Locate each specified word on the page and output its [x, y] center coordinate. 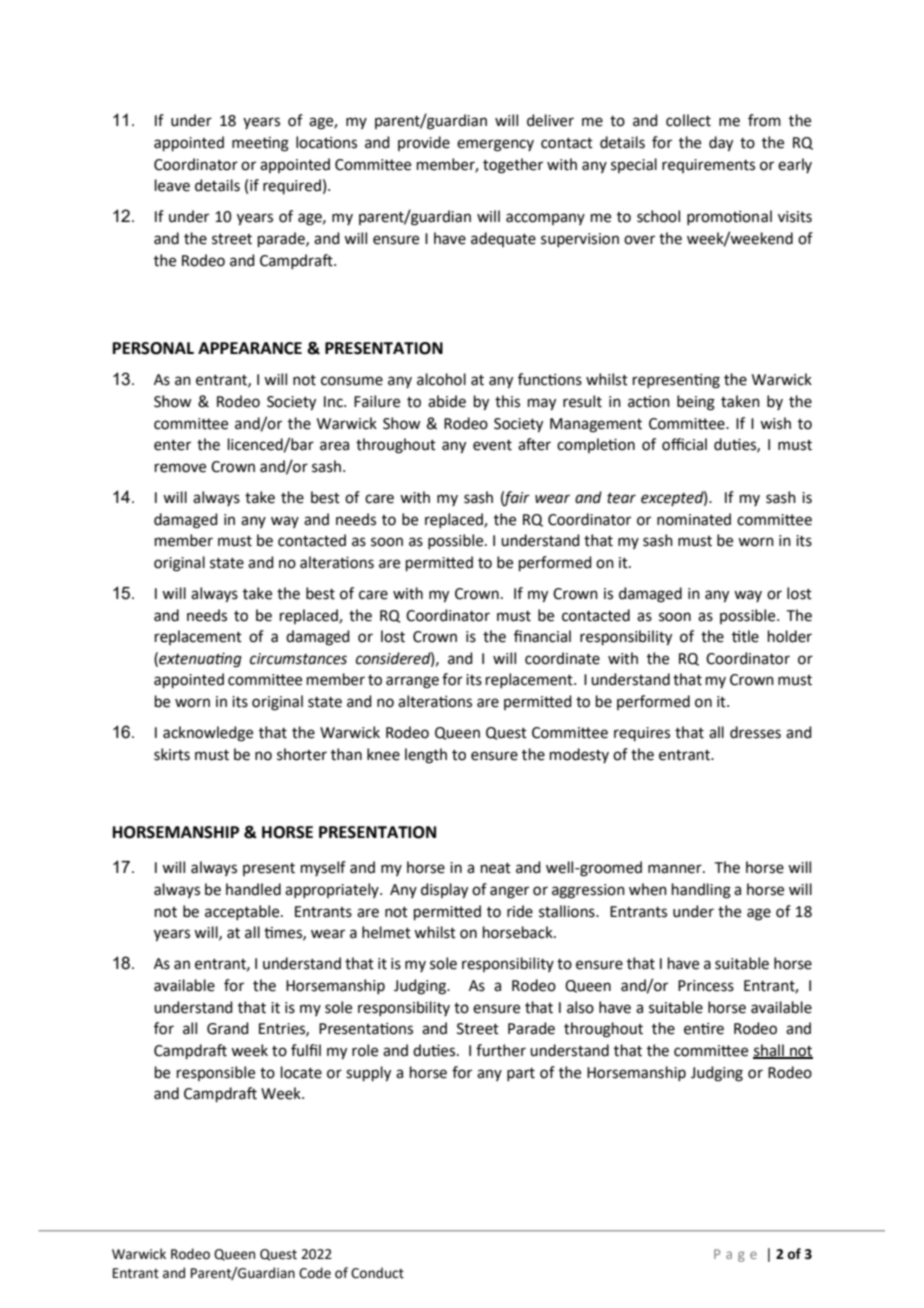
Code [315, 1273]
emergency [495, 145]
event [492, 445]
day [721, 144]
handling [701, 891]
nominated [694, 519]
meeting [260, 144]
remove [180, 468]
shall [769, 1051]
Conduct [377, 1273]
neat [496, 868]
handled [253, 889]
